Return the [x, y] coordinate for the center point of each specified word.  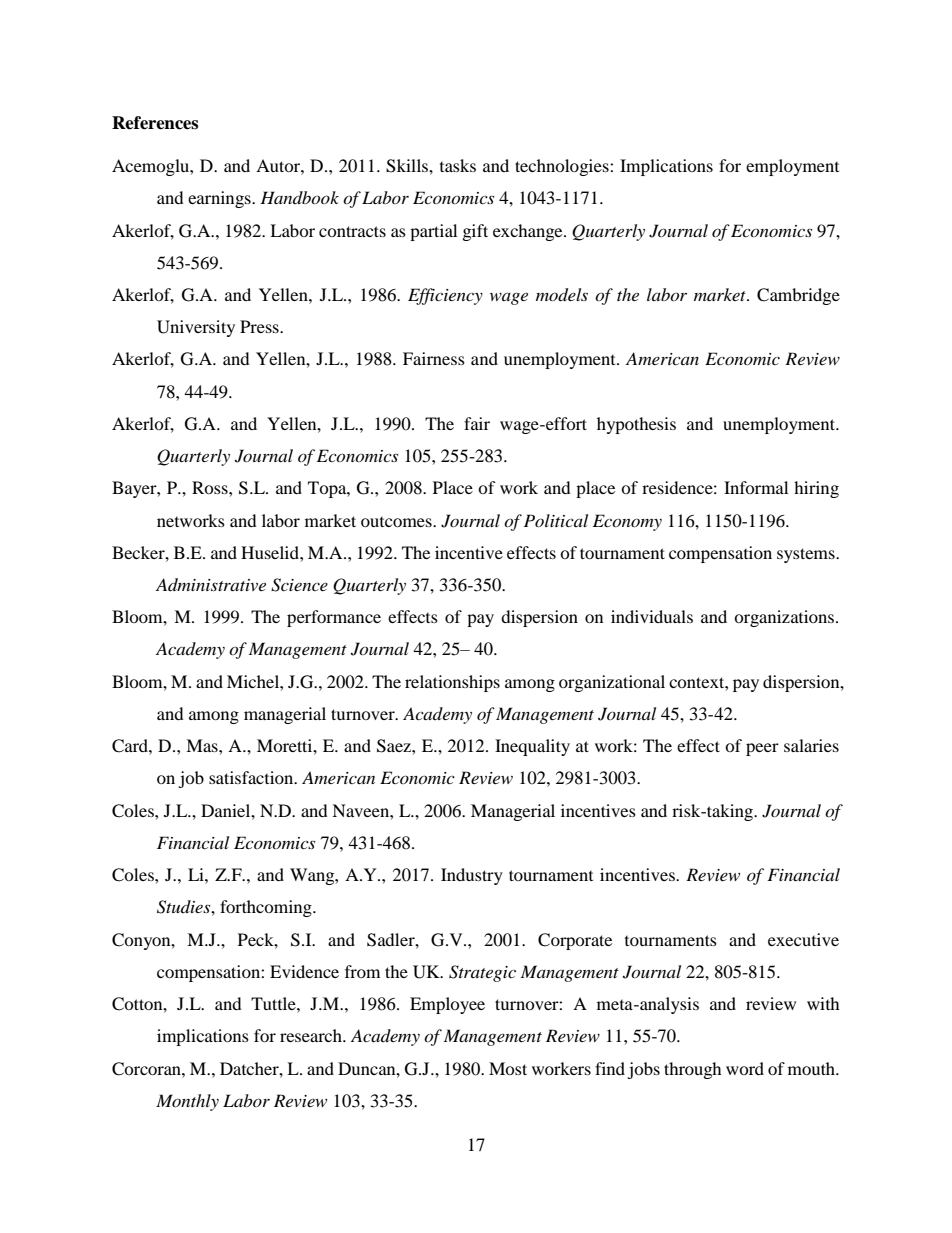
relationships [452, 683]
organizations [785, 618]
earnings [220, 199]
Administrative [211, 584]
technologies [563, 167]
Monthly [187, 1102]
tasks [458, 165]
